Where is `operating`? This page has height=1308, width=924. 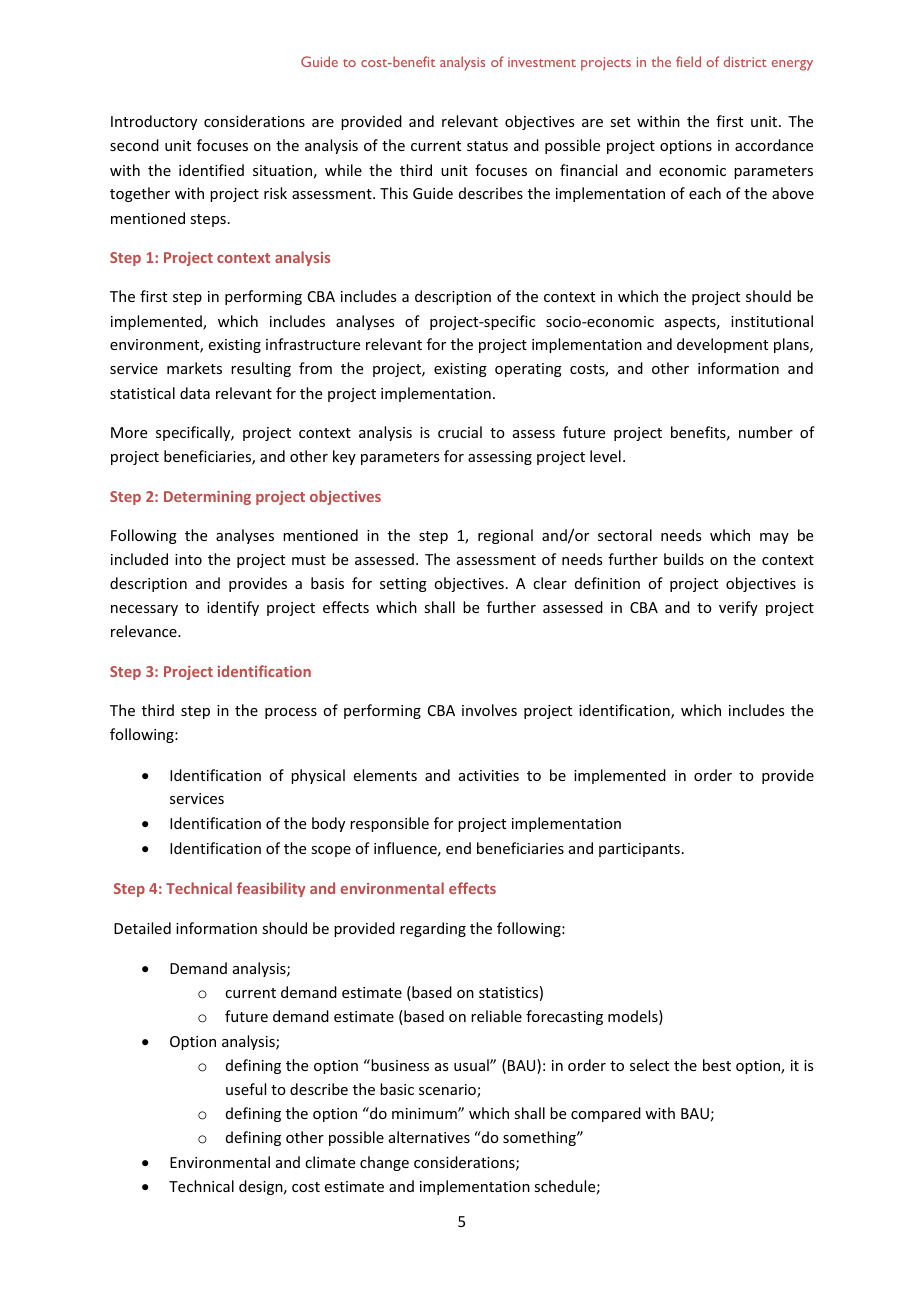
operating is located at coordinates (528, 370).
